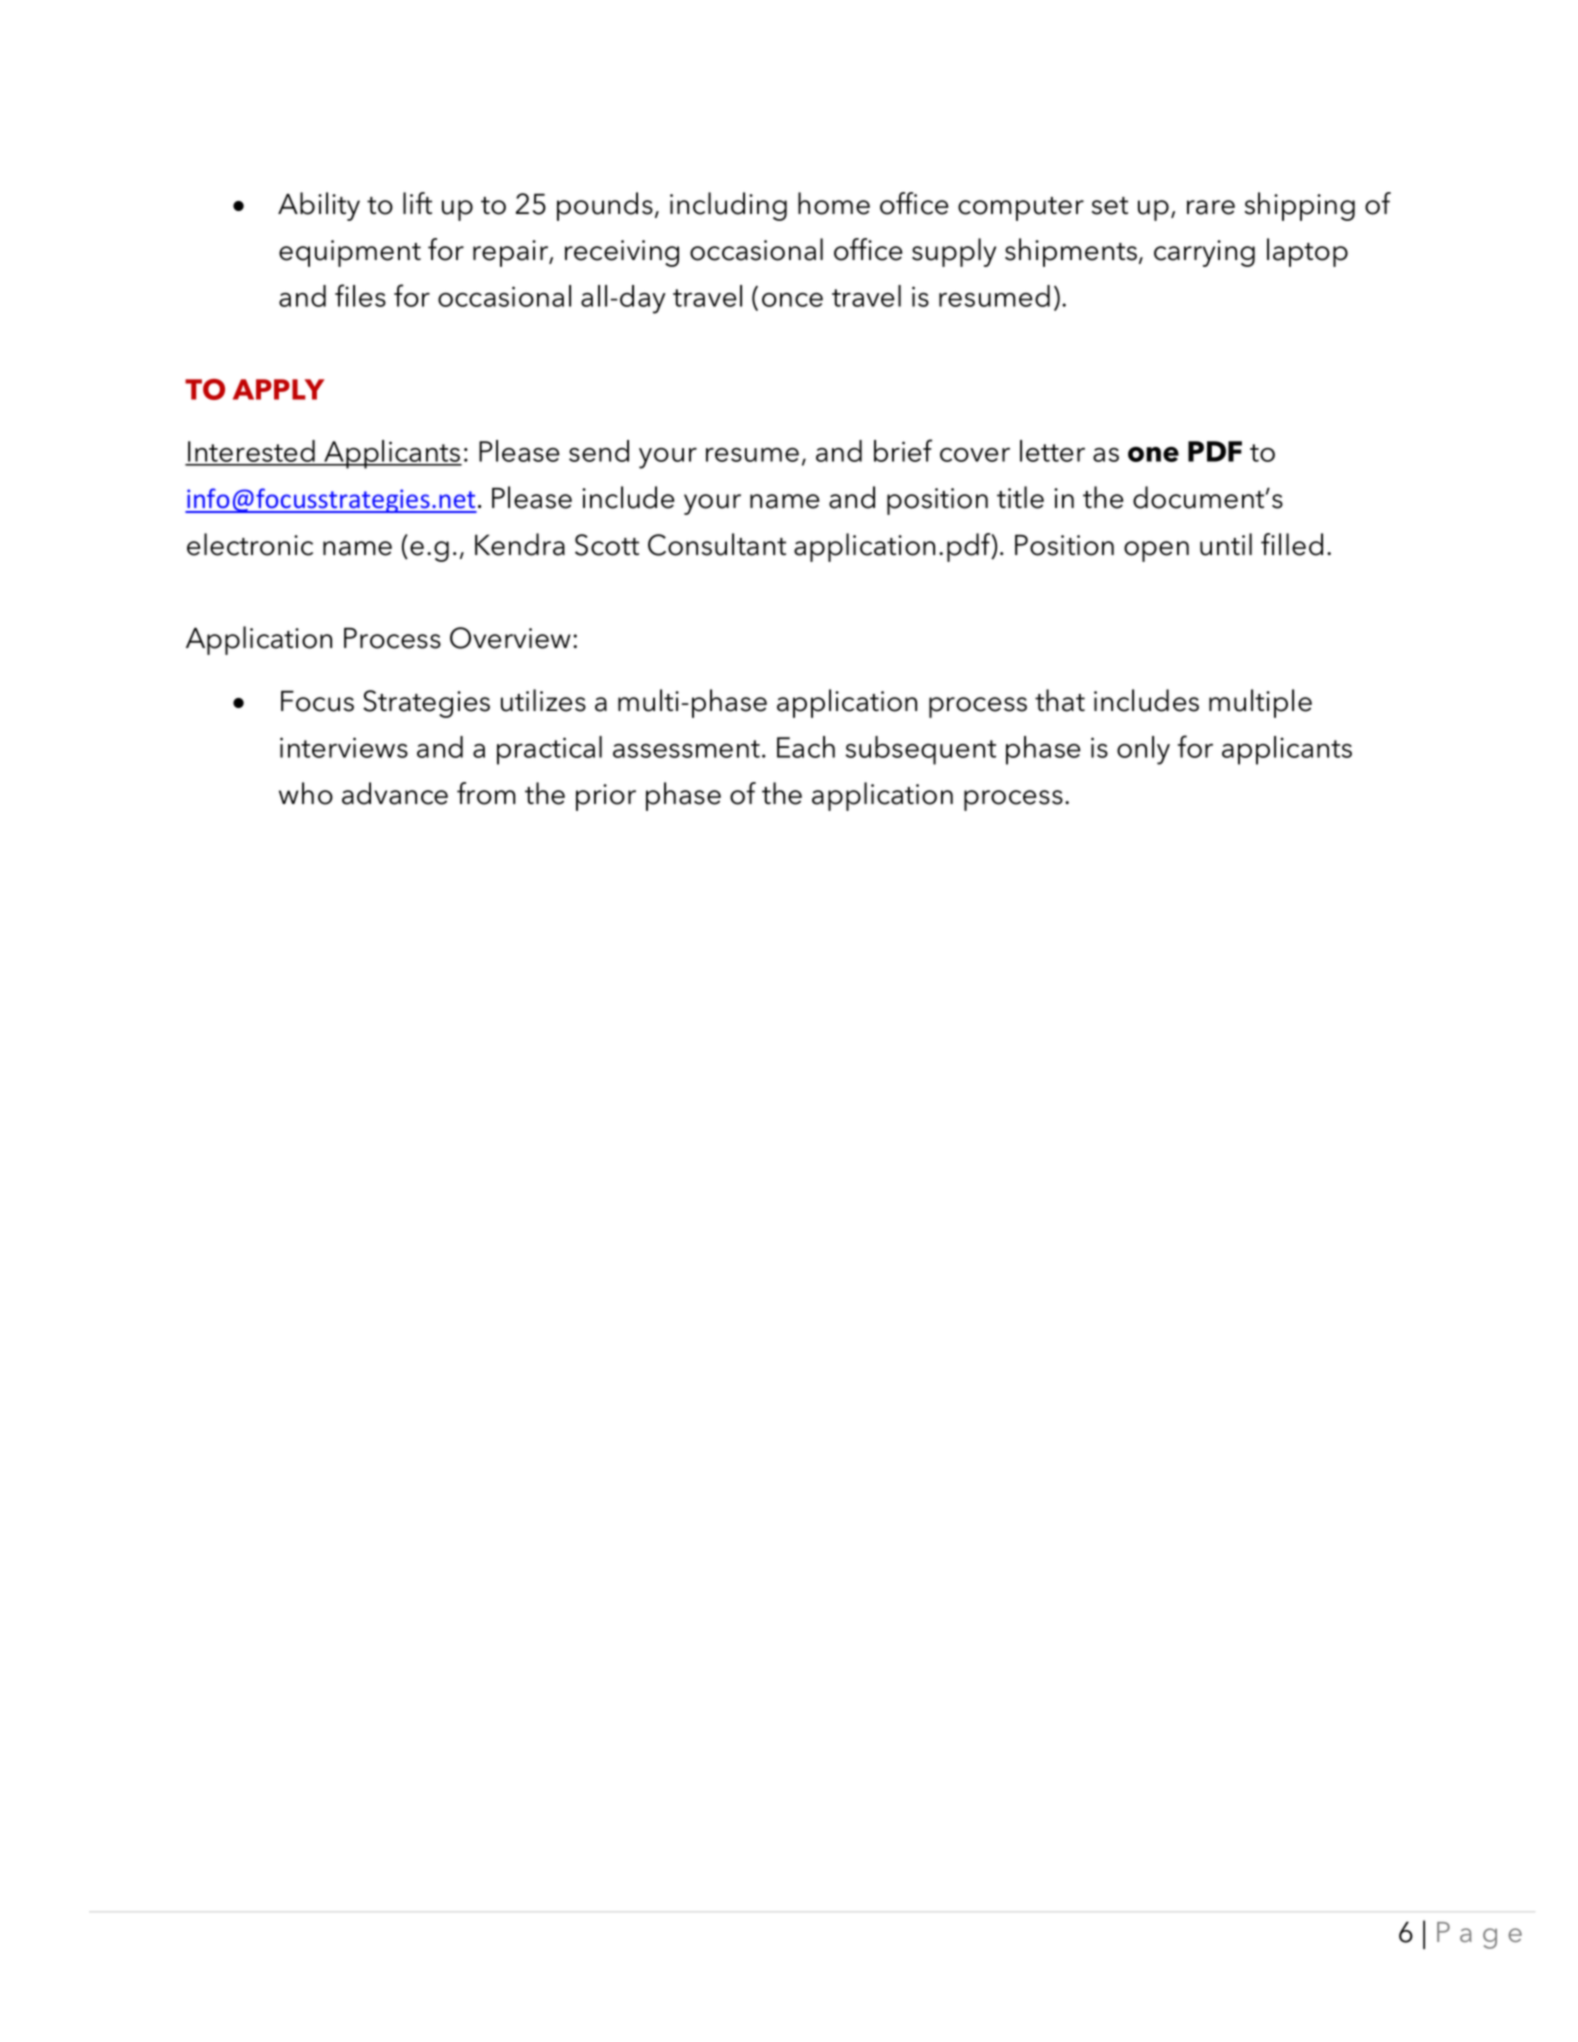 Image resolution: width=1578 pixels, height=2042 pixels. What do you see at coordinates (1479, 1935) in the screenshot?
I see `Page` at bounding box center [1479, 1935].
